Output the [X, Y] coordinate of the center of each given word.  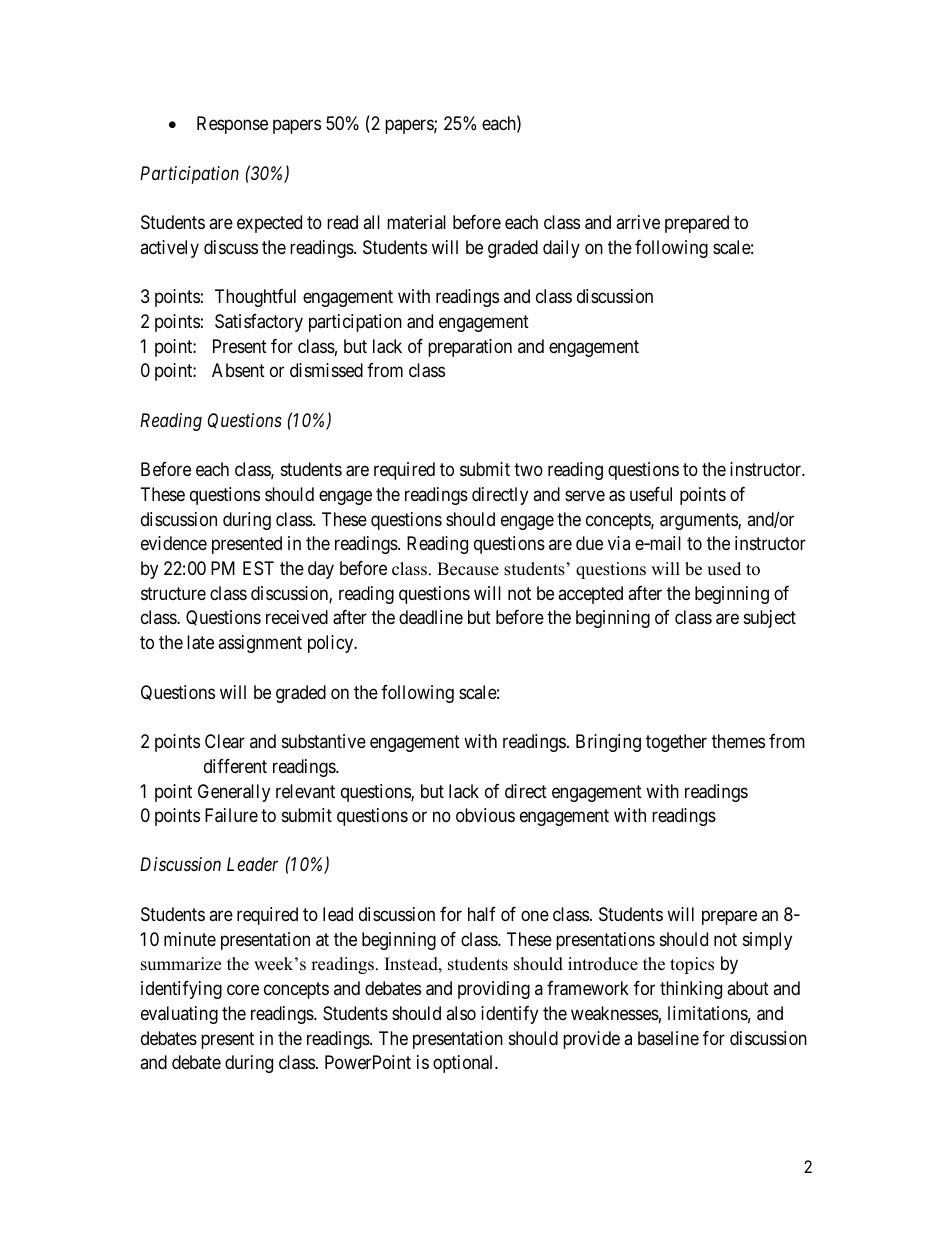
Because [468, 569]
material [416, 222]
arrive [638, 222]
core [243, 990]
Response [232, 125]
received [297, 617]
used [724, 569]
